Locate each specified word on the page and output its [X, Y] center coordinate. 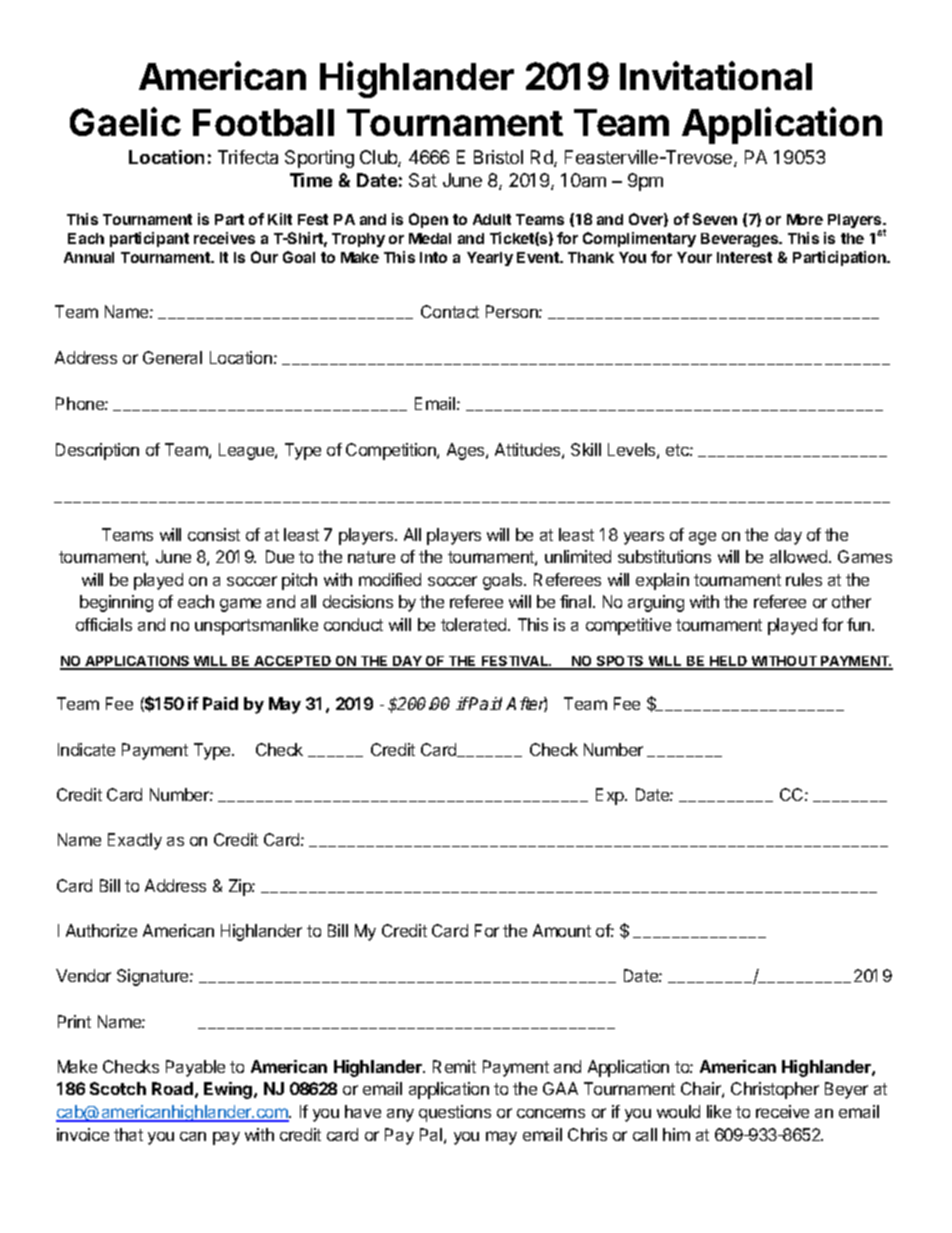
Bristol [498, 157]
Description [97, 451]
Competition [392, 451]
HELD [729, 662]
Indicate [86, 749]
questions [455, 1113]
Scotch [118, 1088]
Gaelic [125, 121]
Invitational [716, 75]
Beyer [846, 1090]
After [526, 704]
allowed [800, 556]
